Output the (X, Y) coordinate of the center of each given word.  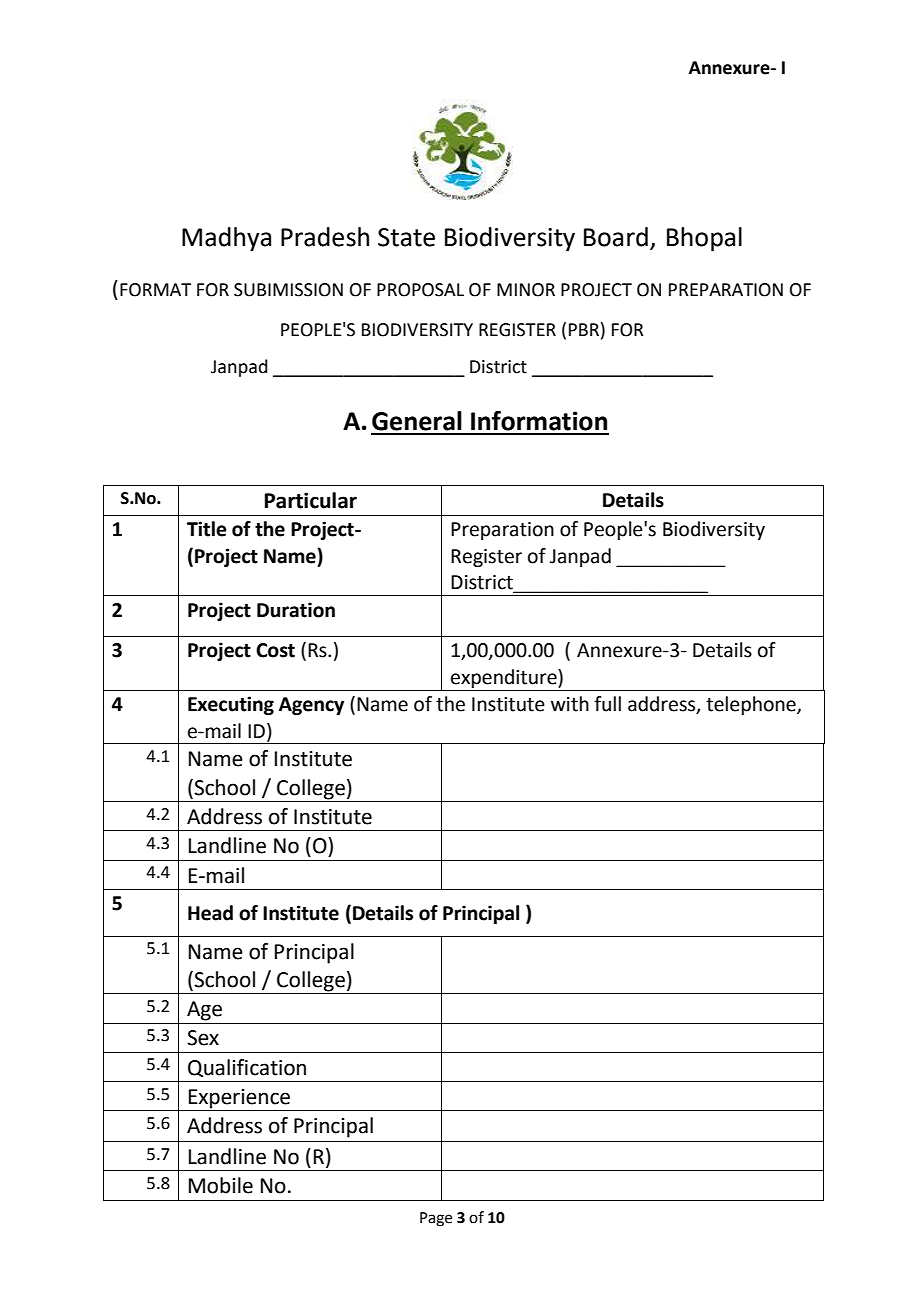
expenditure (505, 678)
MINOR (526, 290)
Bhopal (704, 239)
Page (436, 1219)
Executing (231, 705)
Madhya (226, 239)
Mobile (221, 1185)
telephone (752, 705)
